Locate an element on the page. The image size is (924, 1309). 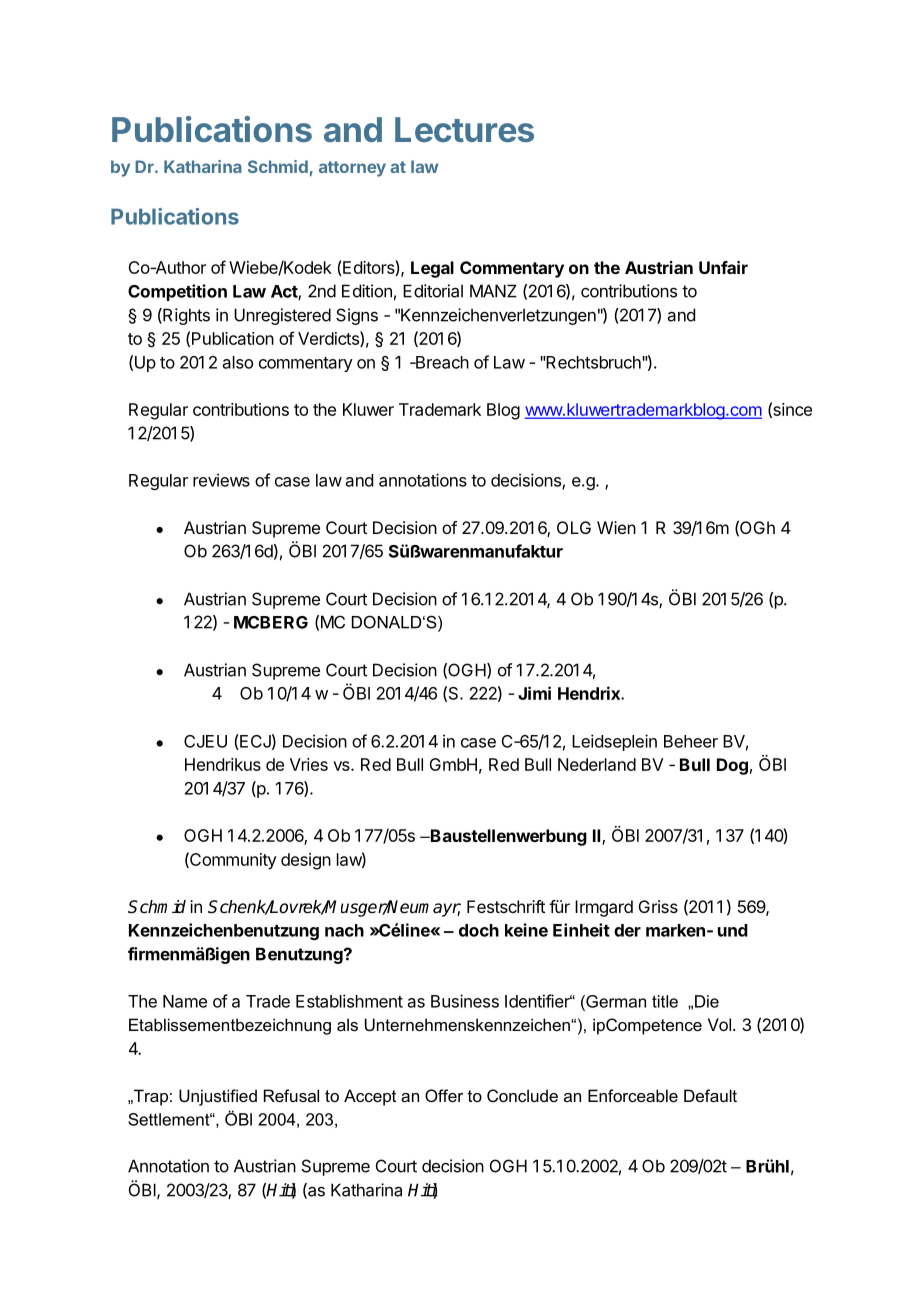
Wien is located at coordinates (616, 527).
